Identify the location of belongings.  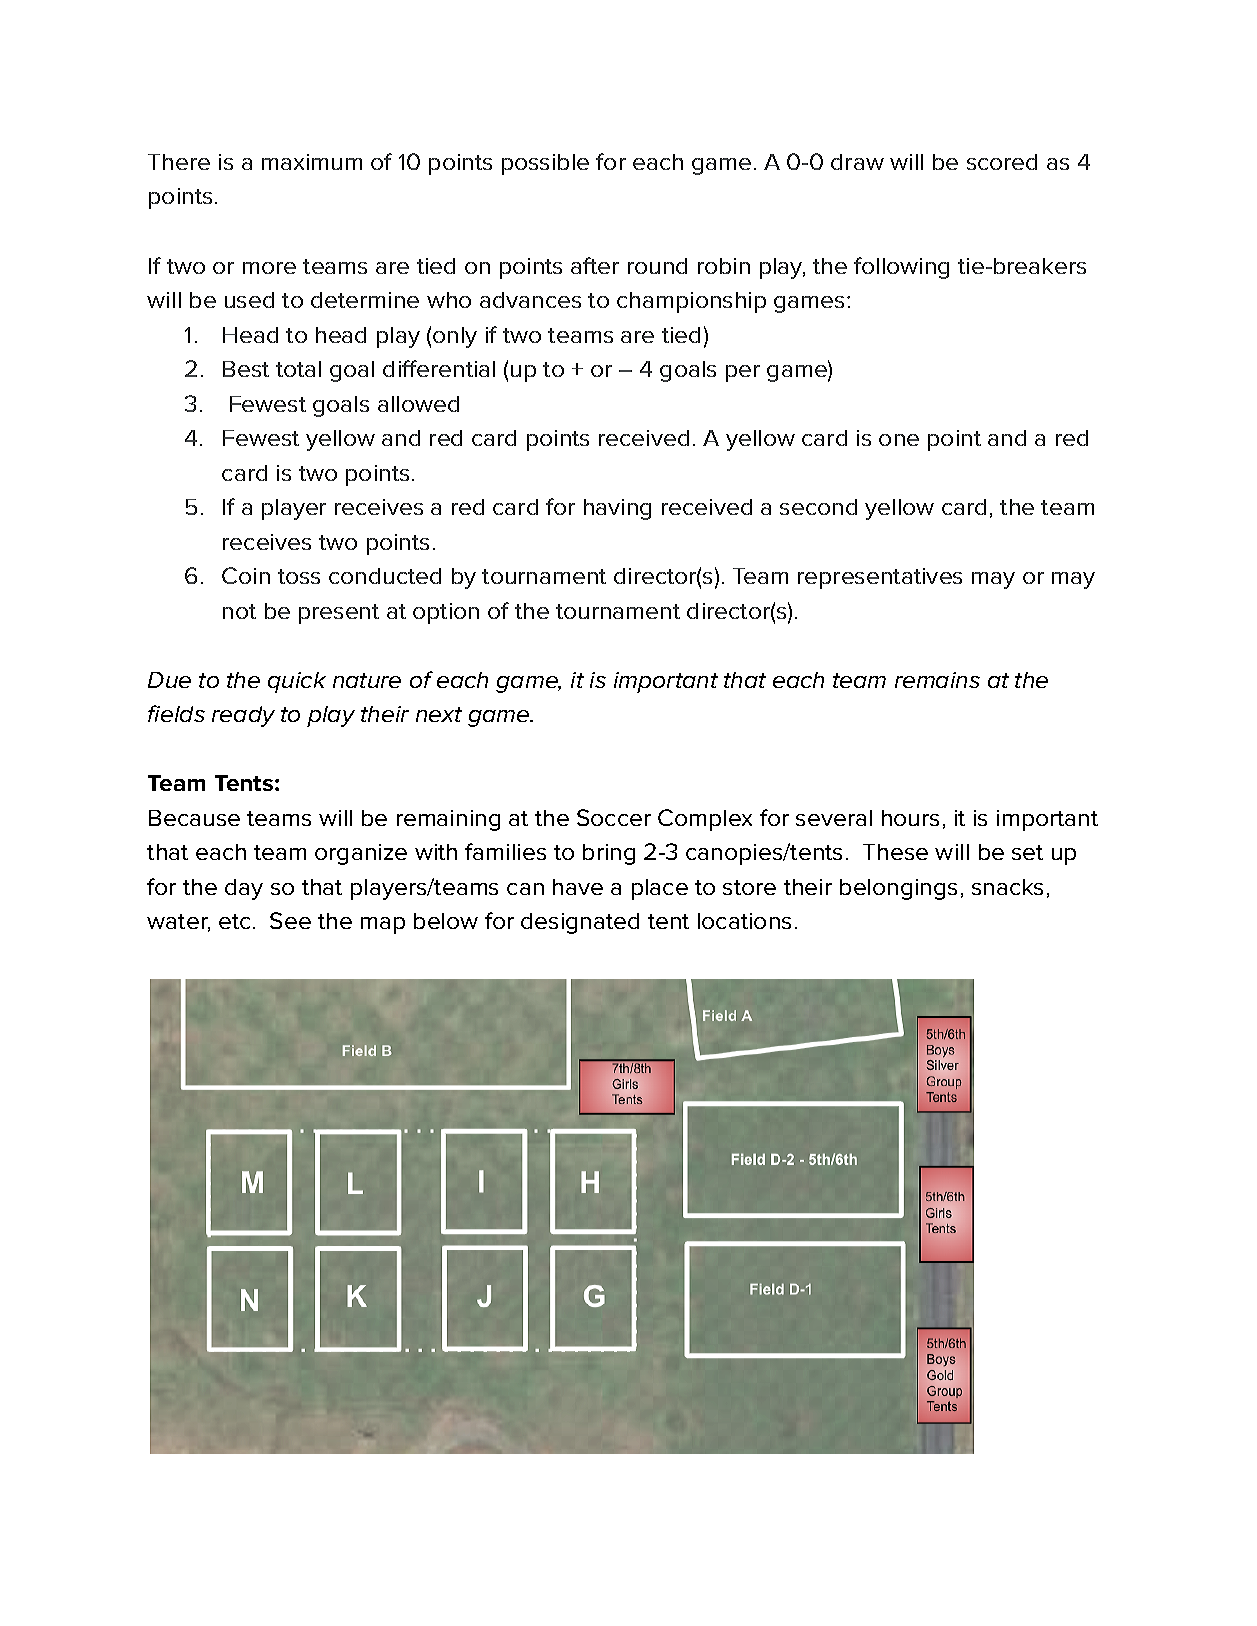
(898, 889).
